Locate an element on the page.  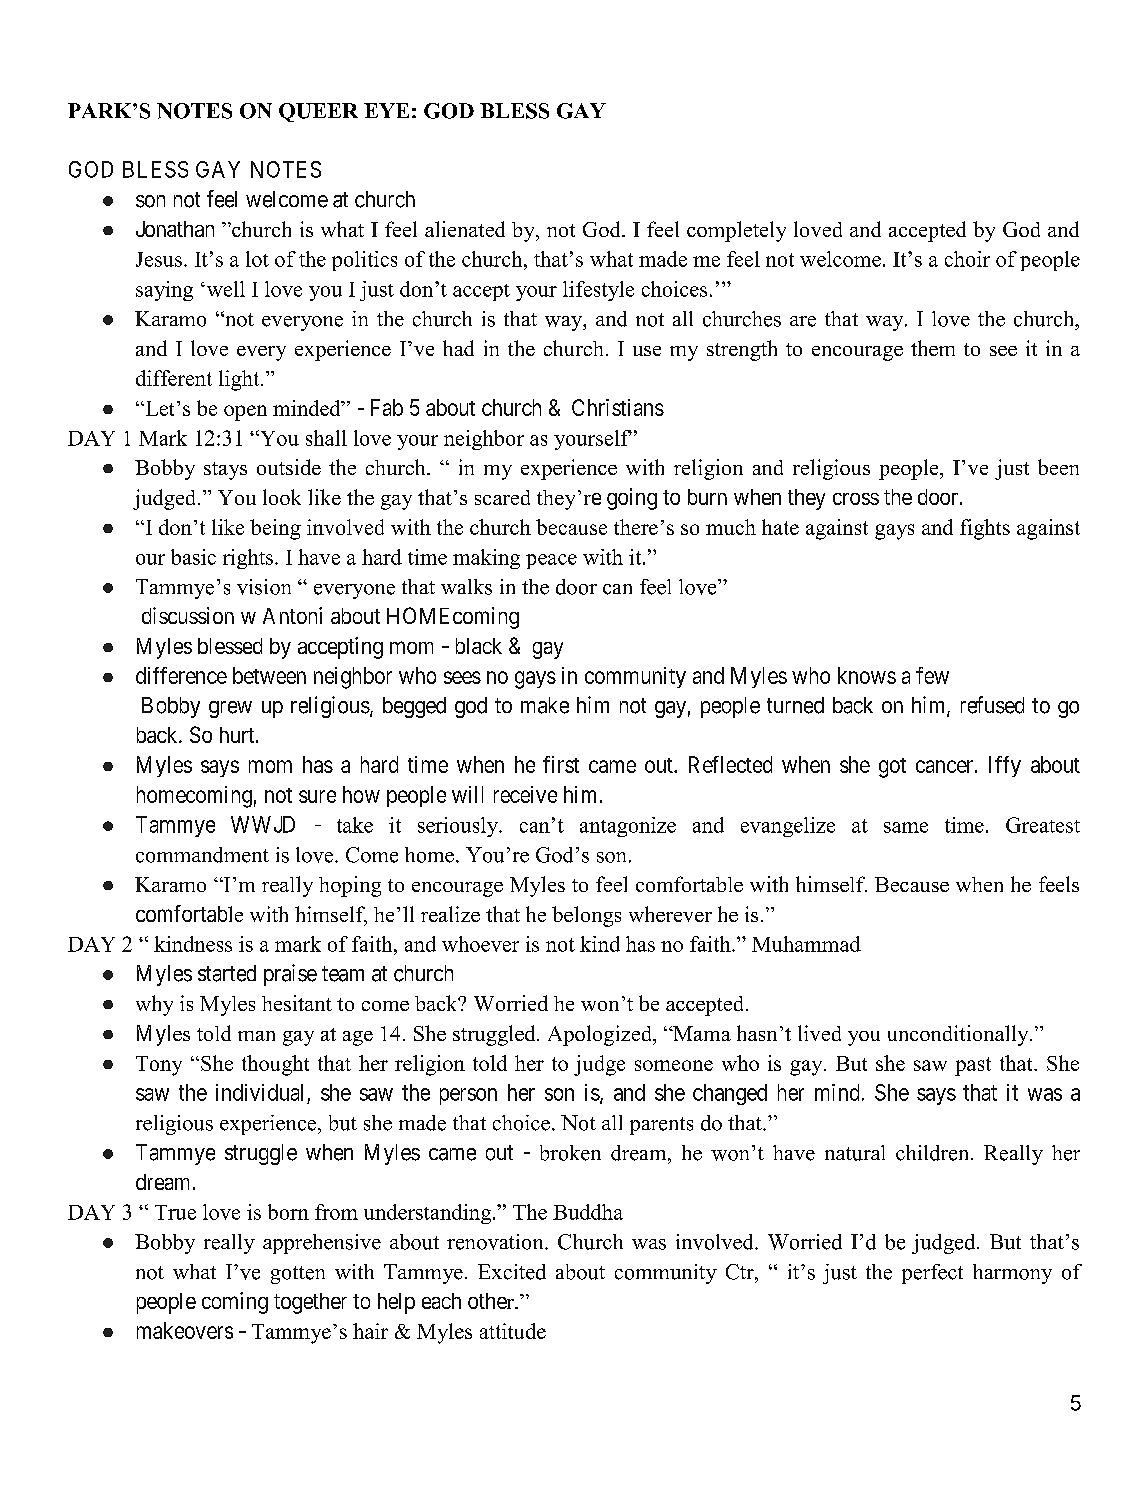
hurt is located at coordinates (238, 735).
